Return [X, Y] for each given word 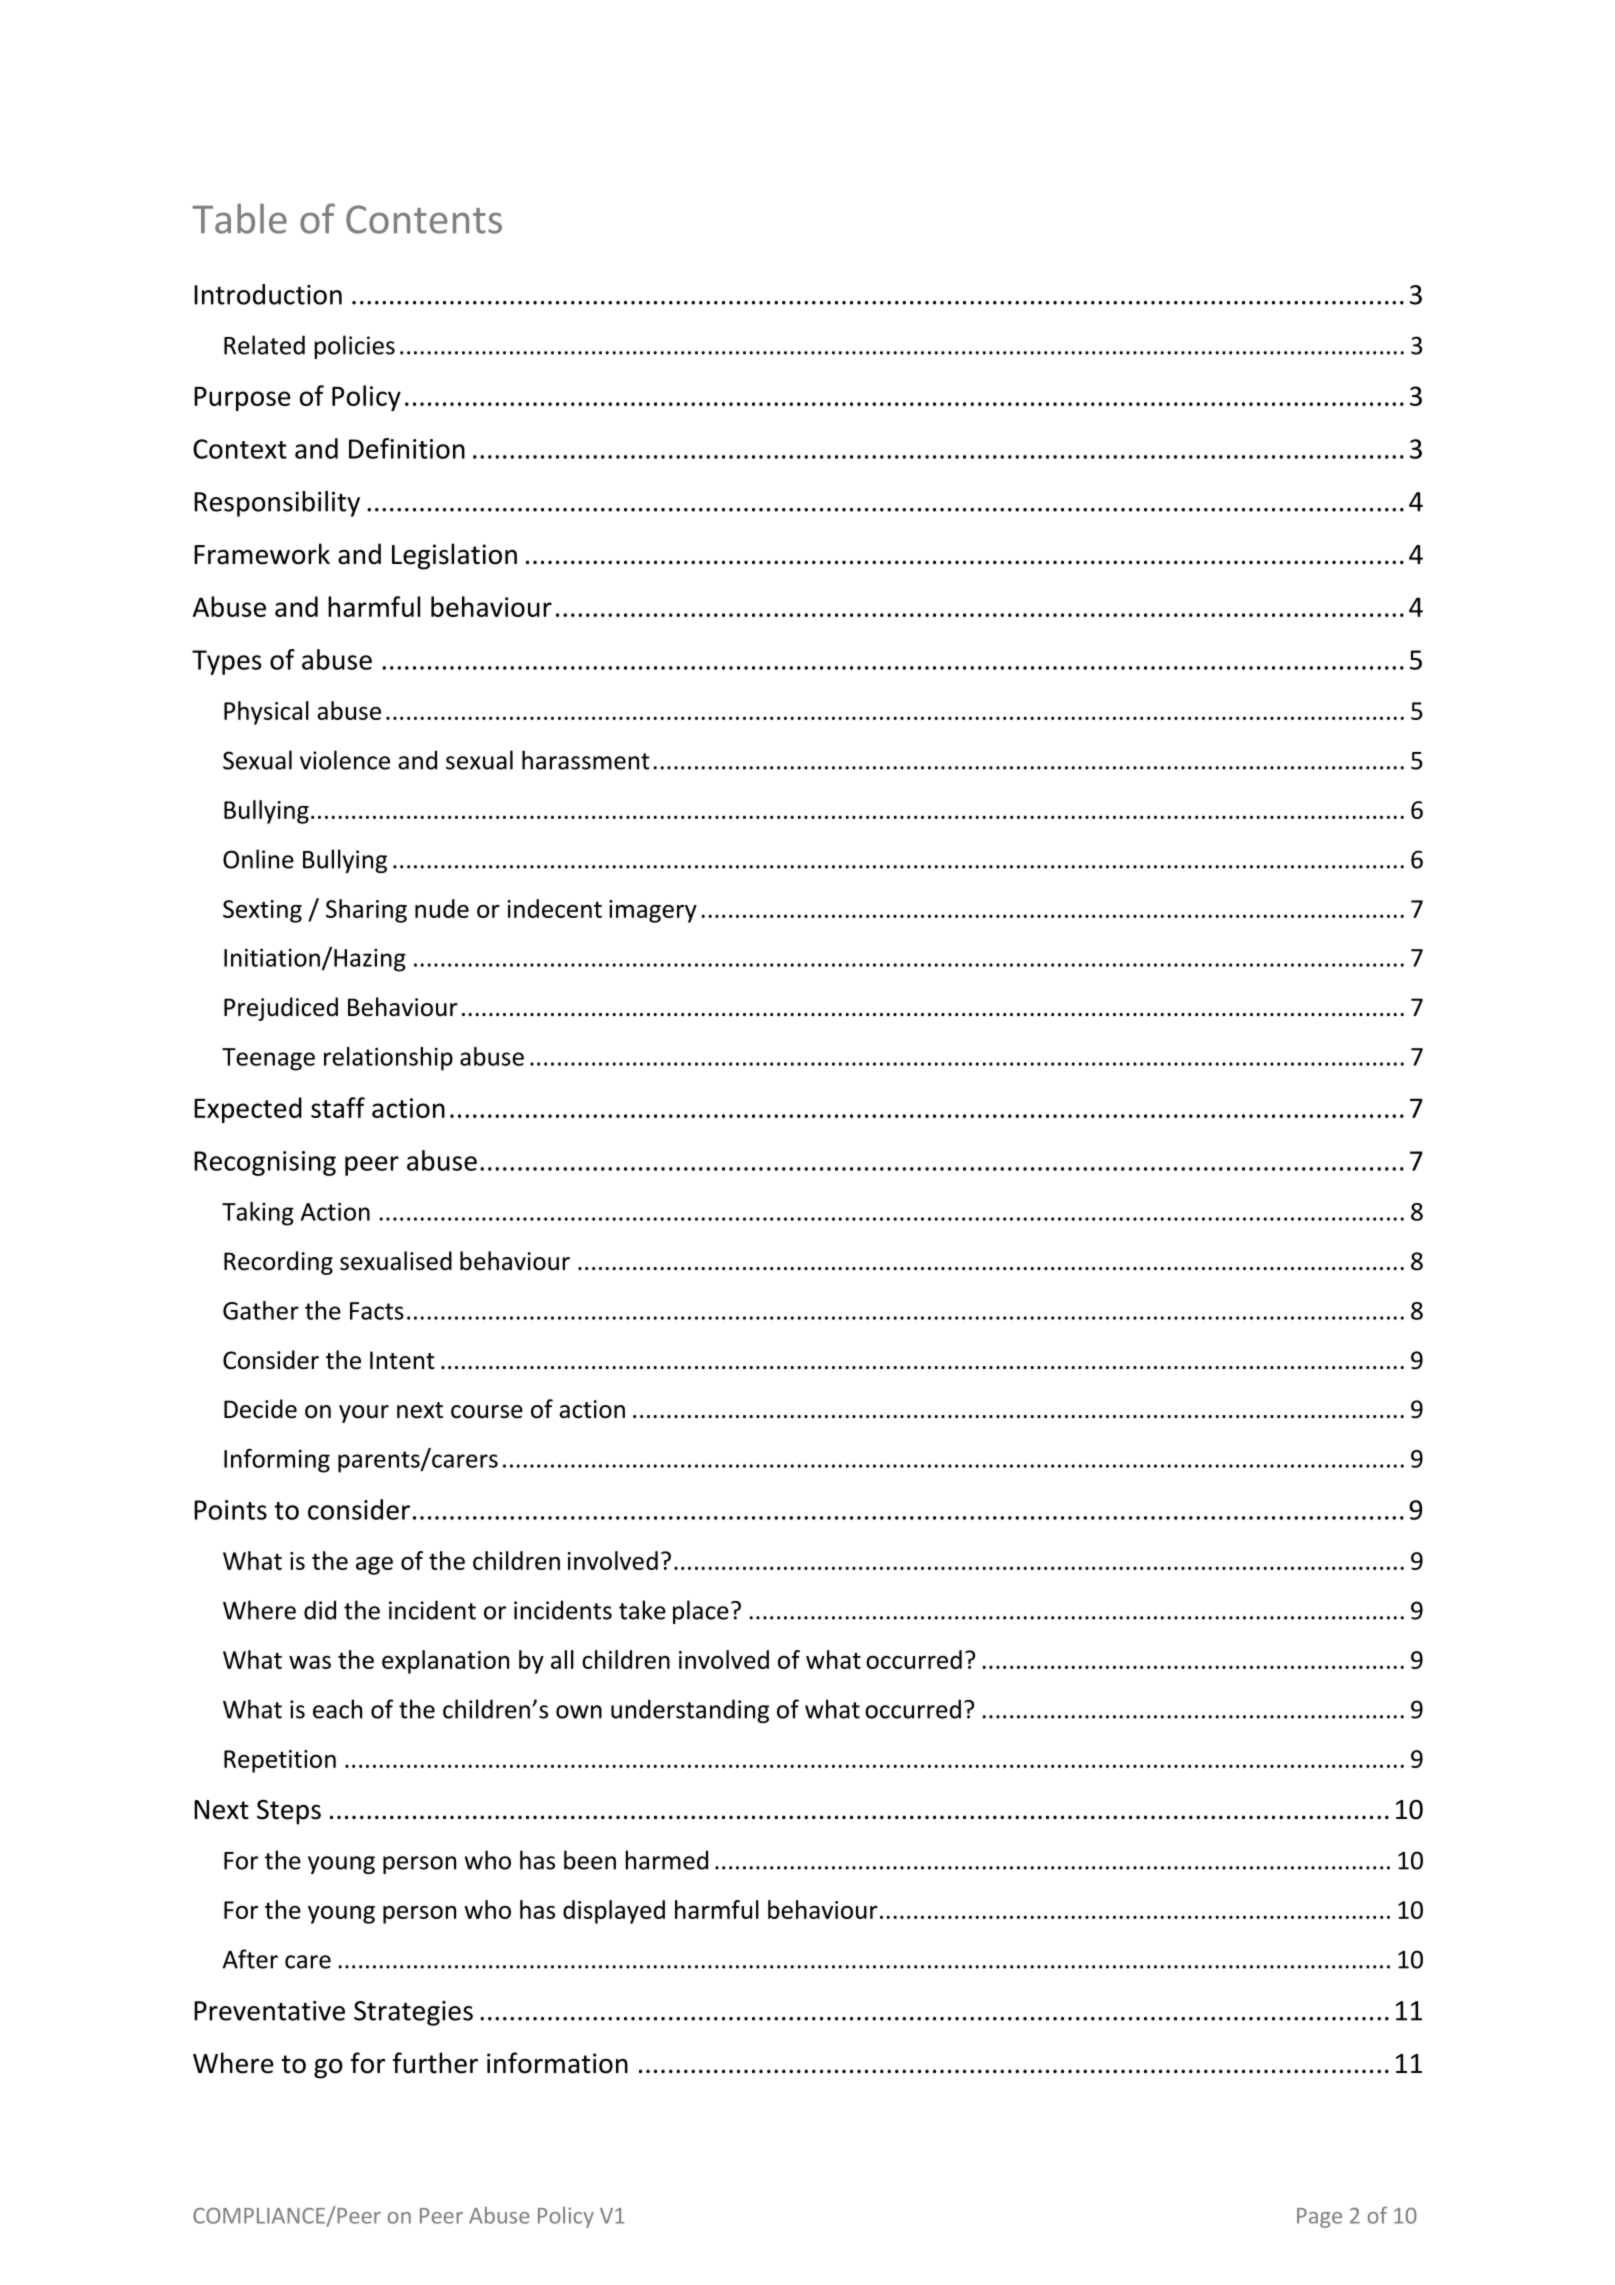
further [435, 2063]
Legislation [454, 556]
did [320, 1610]
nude [442, 908]
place [701, 1612]
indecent [555, 908]
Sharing [366, 911]
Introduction [268, 294]
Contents [424, 219]
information [557, 2063]
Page [1319, 2218]
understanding [690, 1711]
